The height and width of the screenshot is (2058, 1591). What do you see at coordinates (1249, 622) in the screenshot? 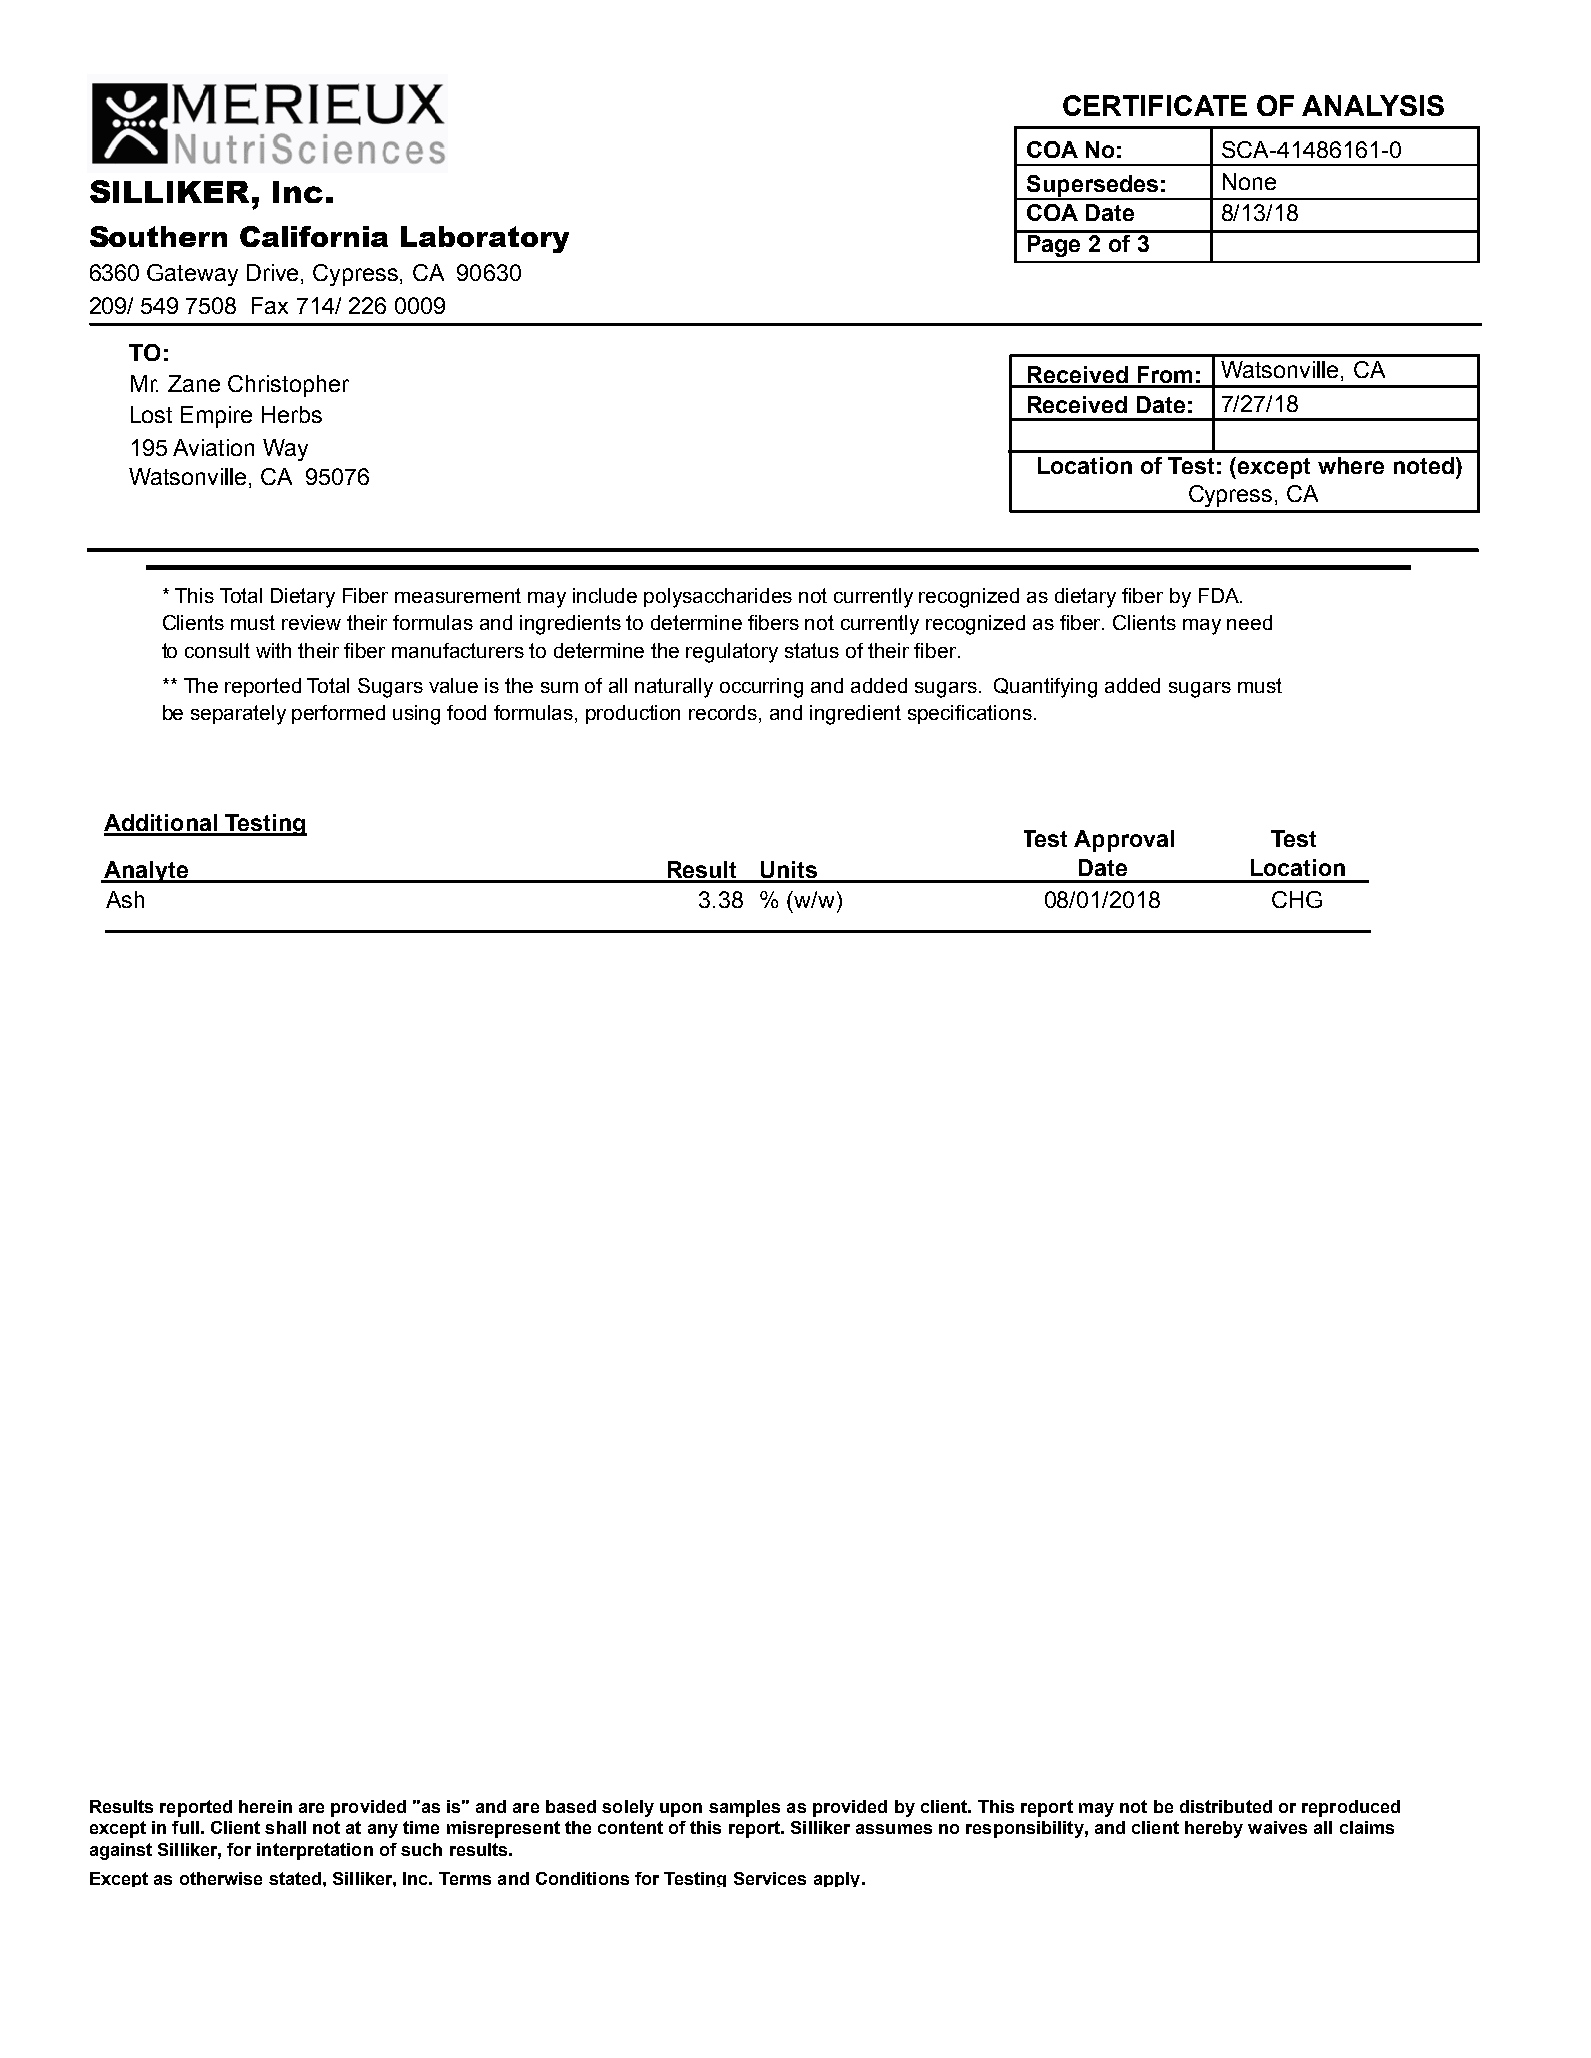
I see `need` at bounding box center [1249, 622].
